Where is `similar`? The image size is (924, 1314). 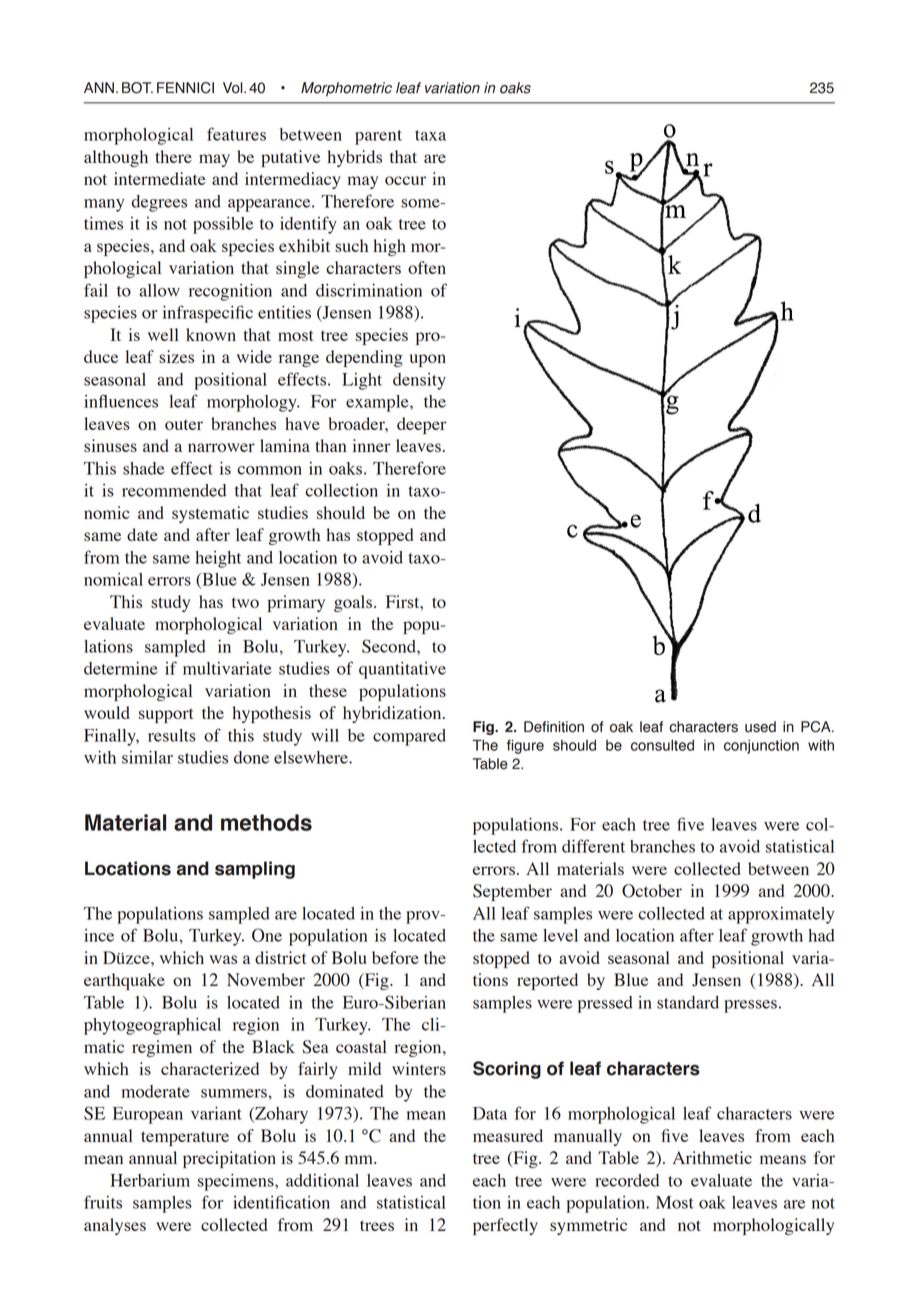 similar is located at coordinates (147, 757).
